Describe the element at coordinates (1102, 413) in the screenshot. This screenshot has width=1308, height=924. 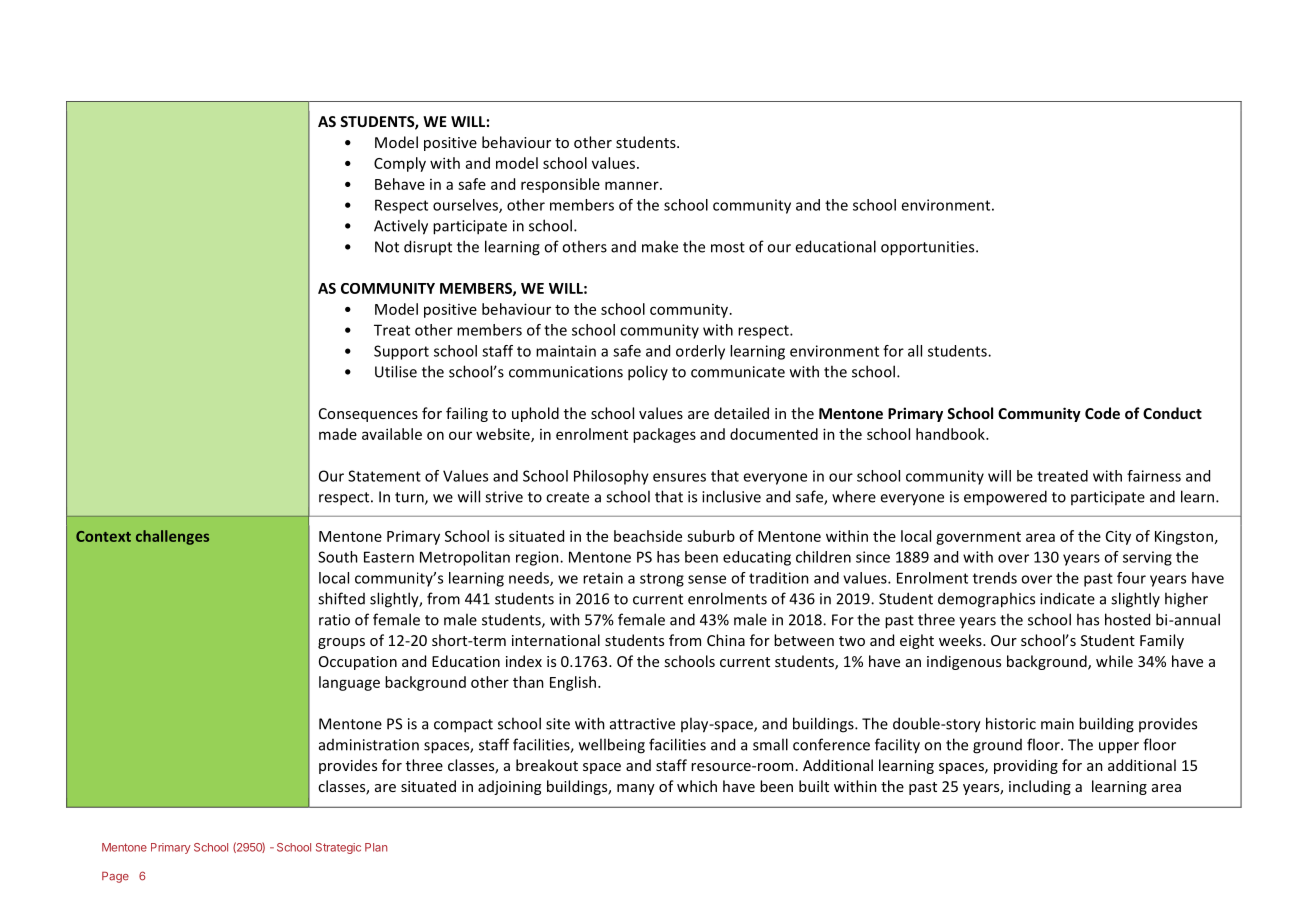
I see `Code` at that location.
